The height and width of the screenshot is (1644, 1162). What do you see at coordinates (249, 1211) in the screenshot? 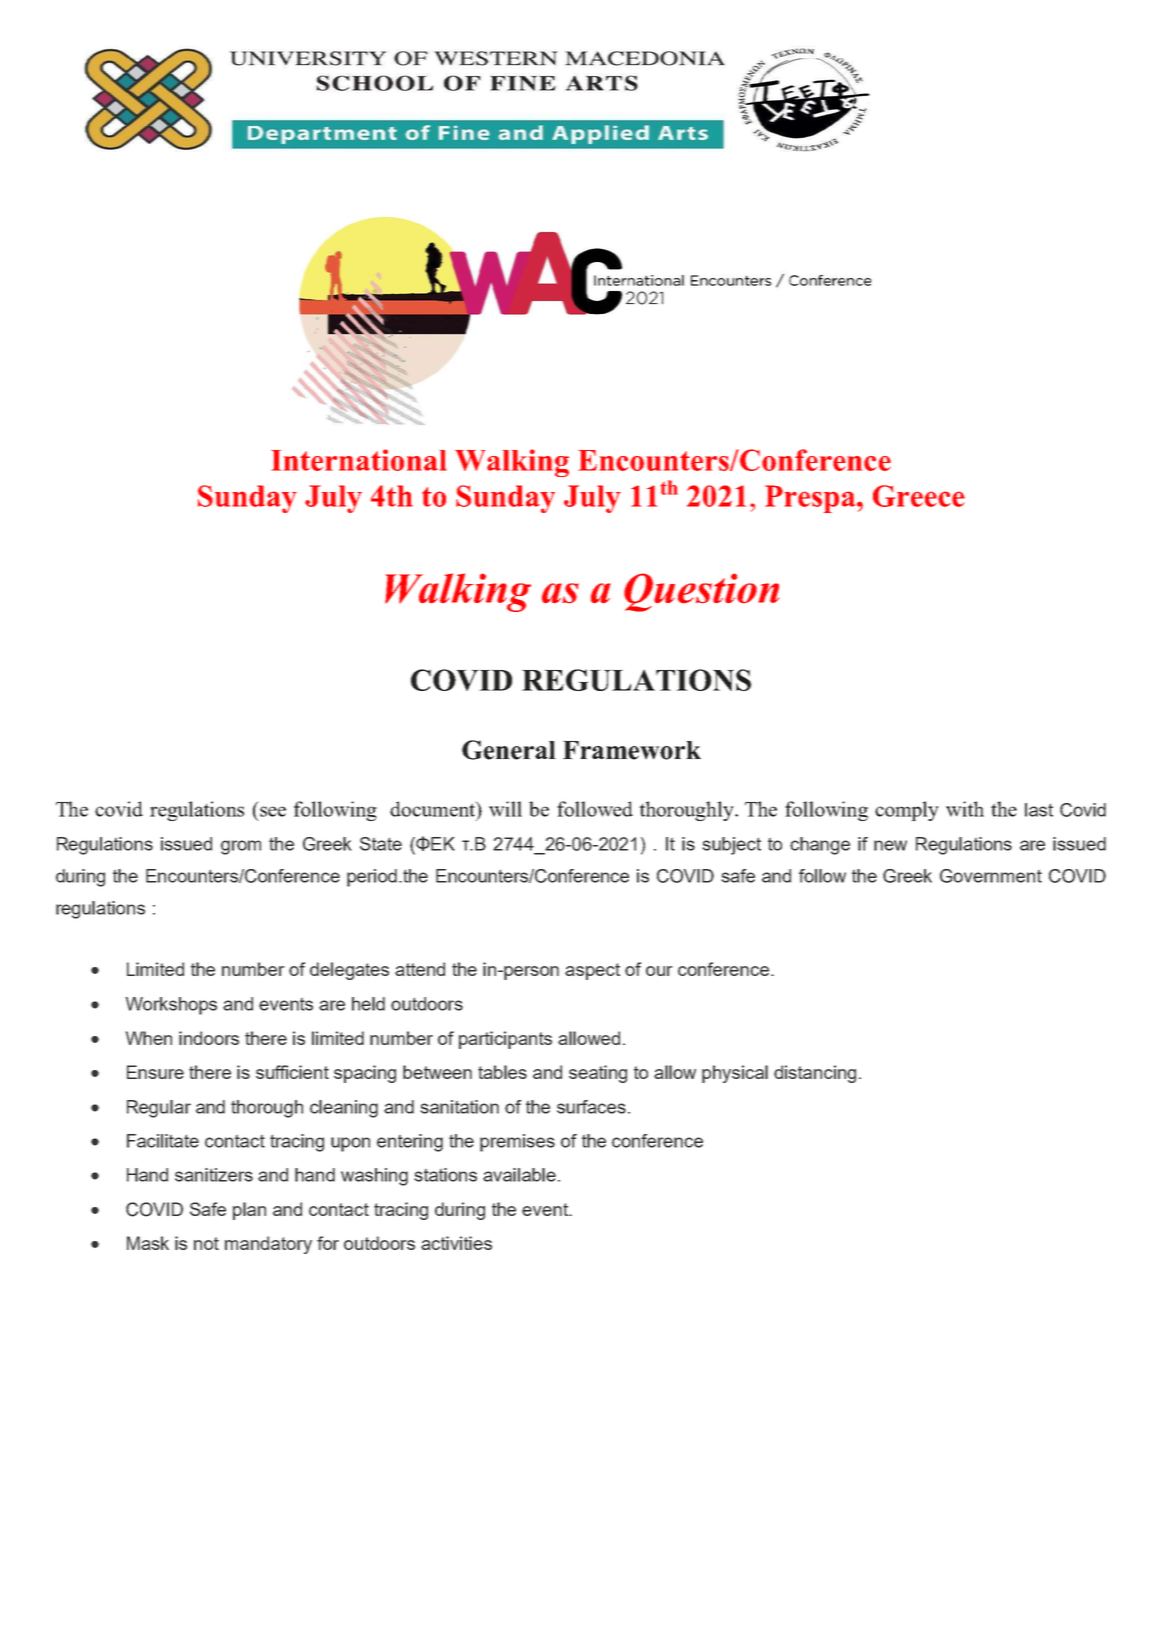
I see `plan` at bounding box center [249, 1211].
